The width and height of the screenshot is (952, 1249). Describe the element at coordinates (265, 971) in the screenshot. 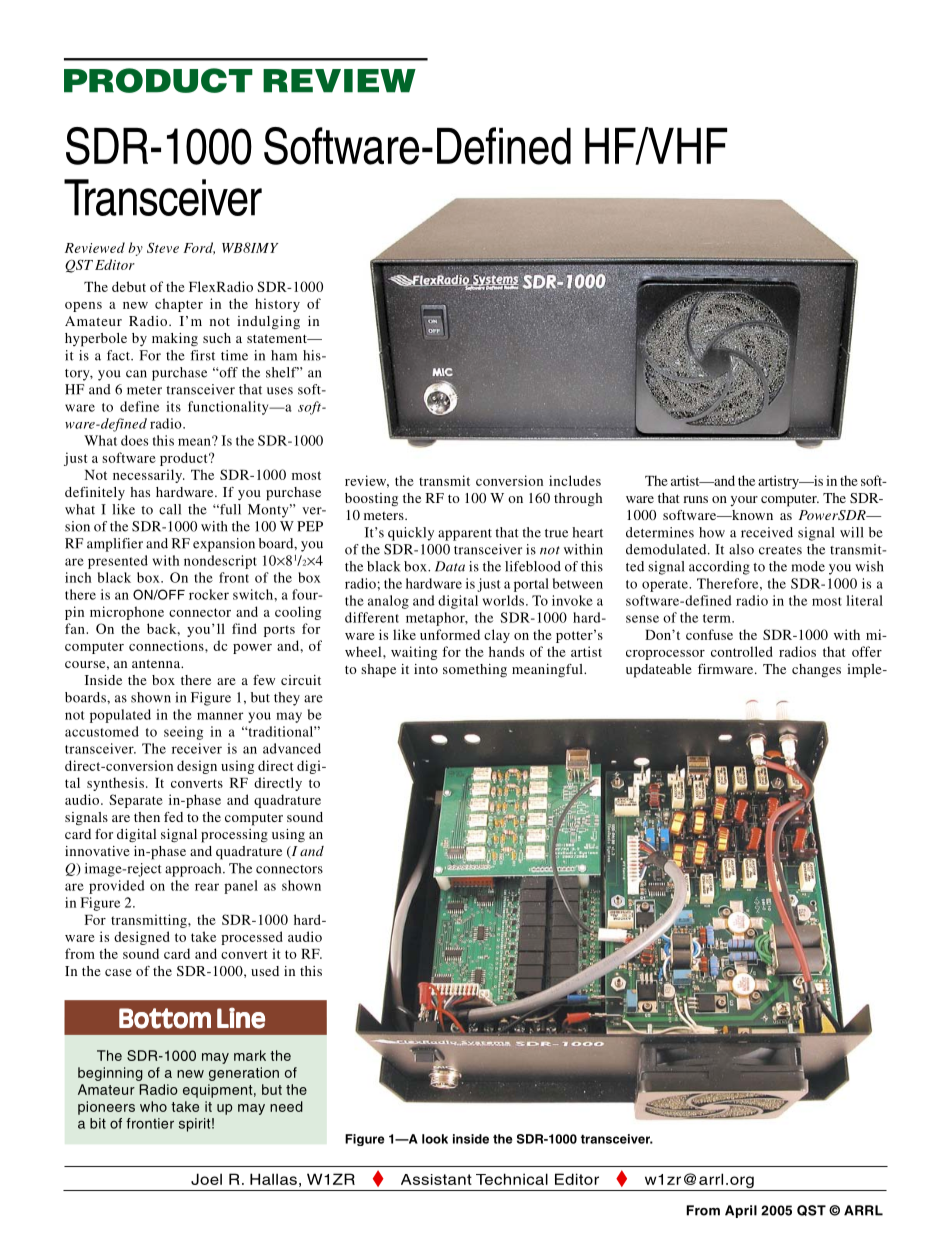

I see `used` at that location.
